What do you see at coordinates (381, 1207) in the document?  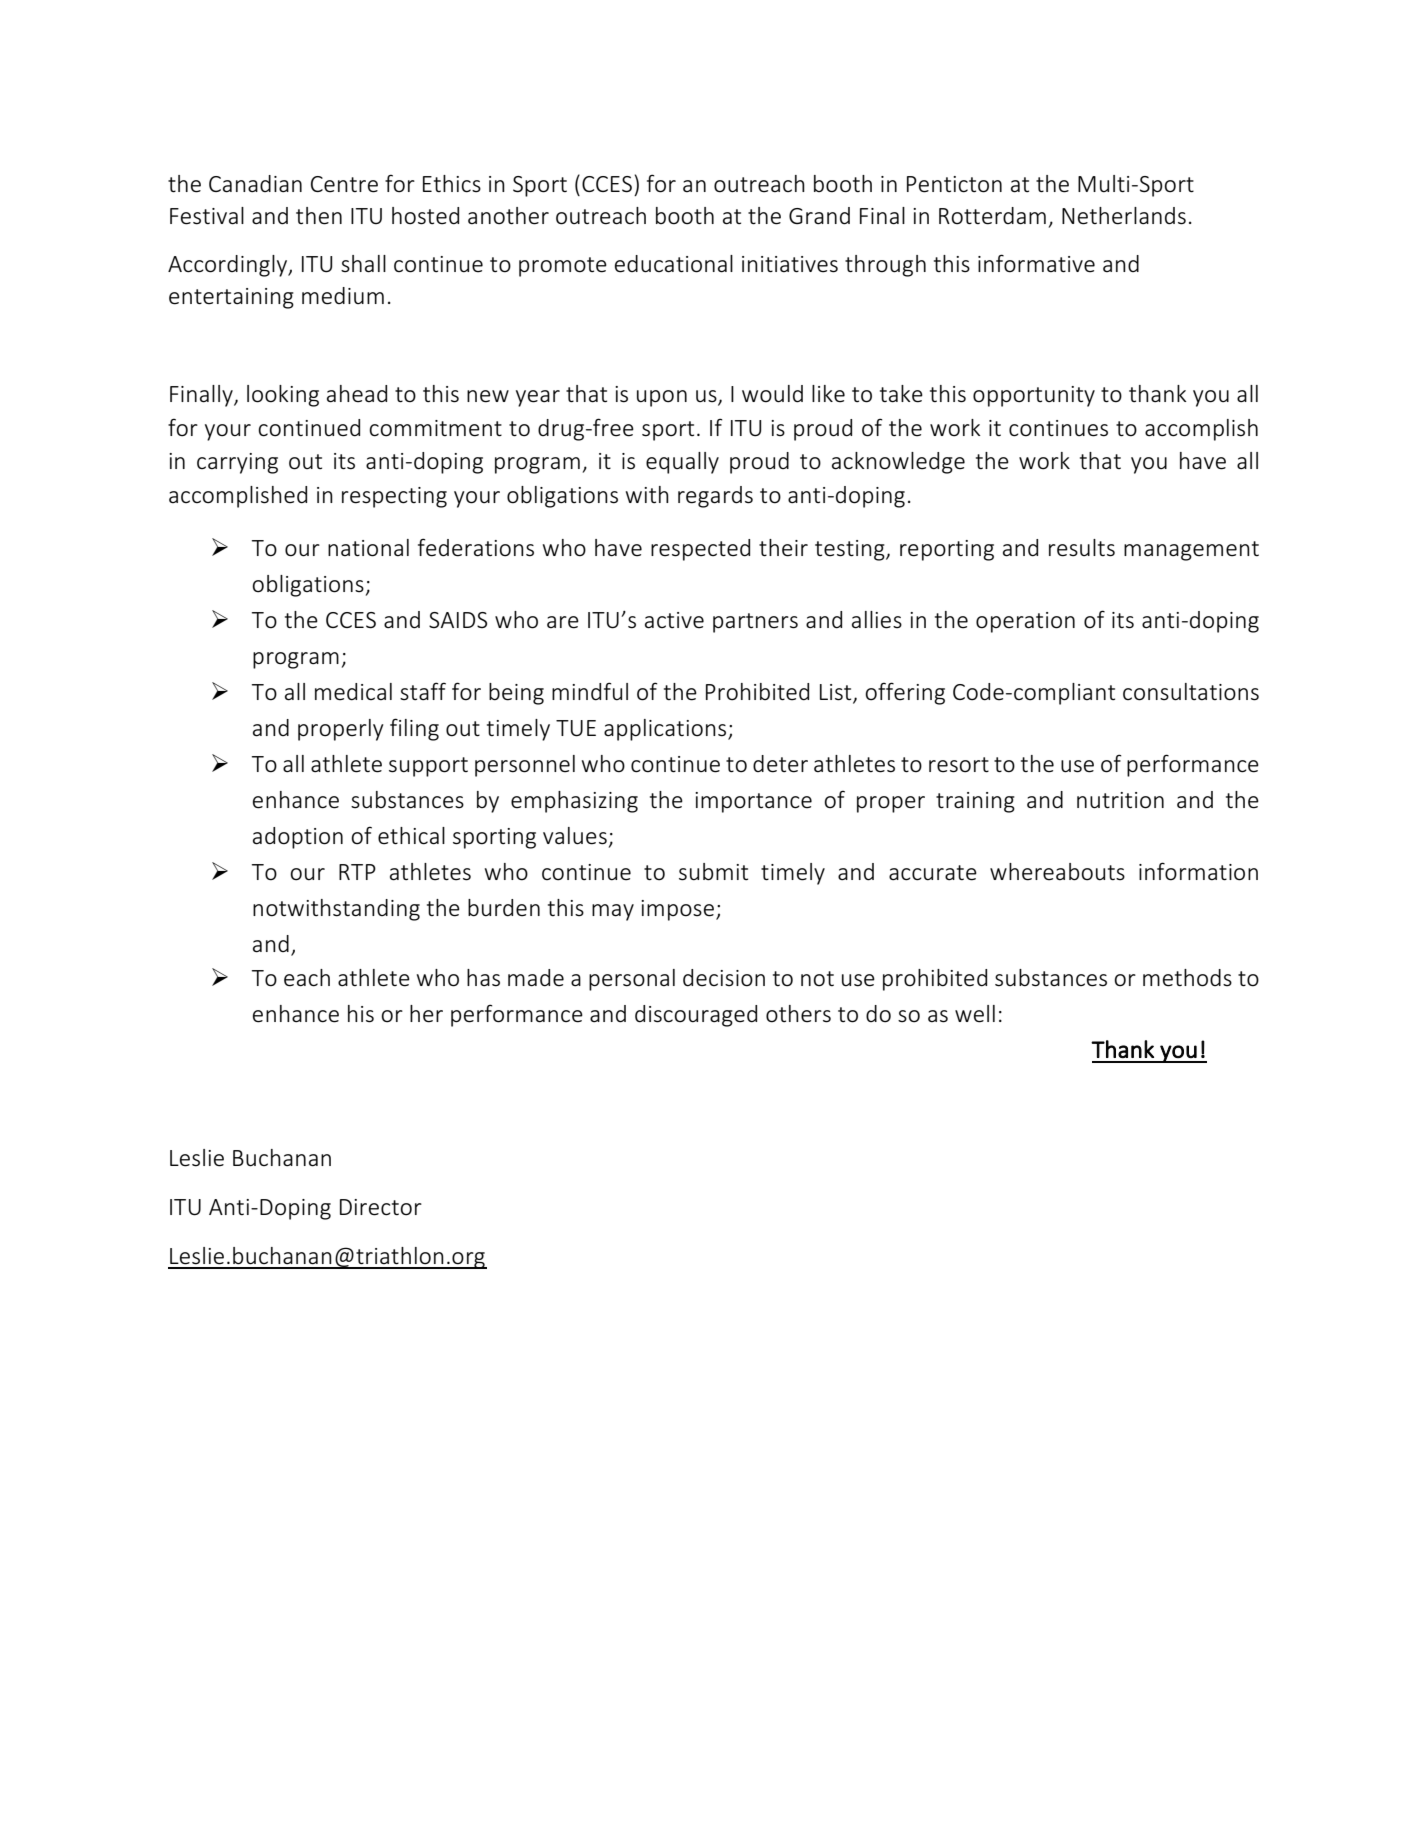 I see `Director` at bounding box center [381, 1207].
